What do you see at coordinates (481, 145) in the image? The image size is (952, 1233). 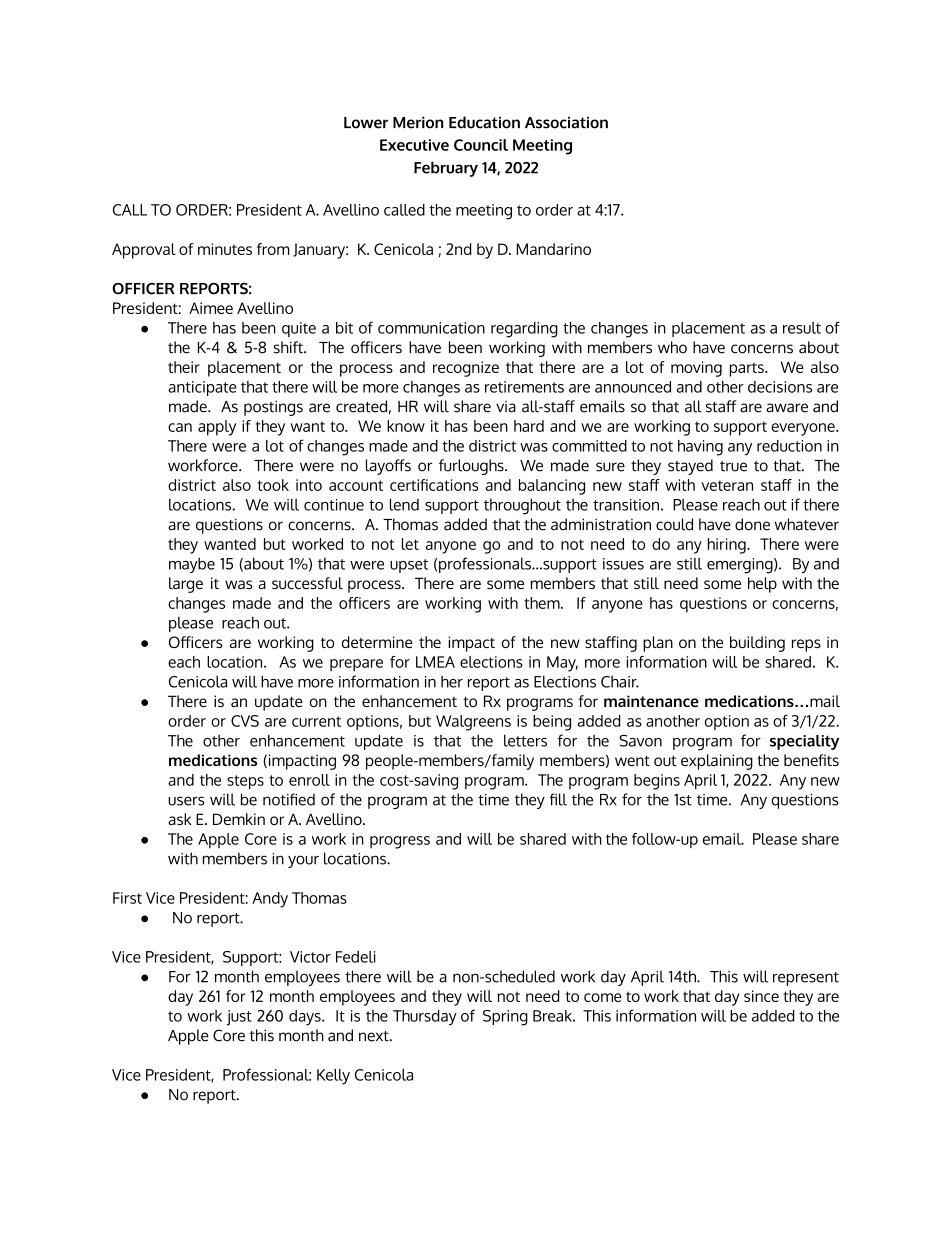 I see `Council` at bounding box center [481, 145].
